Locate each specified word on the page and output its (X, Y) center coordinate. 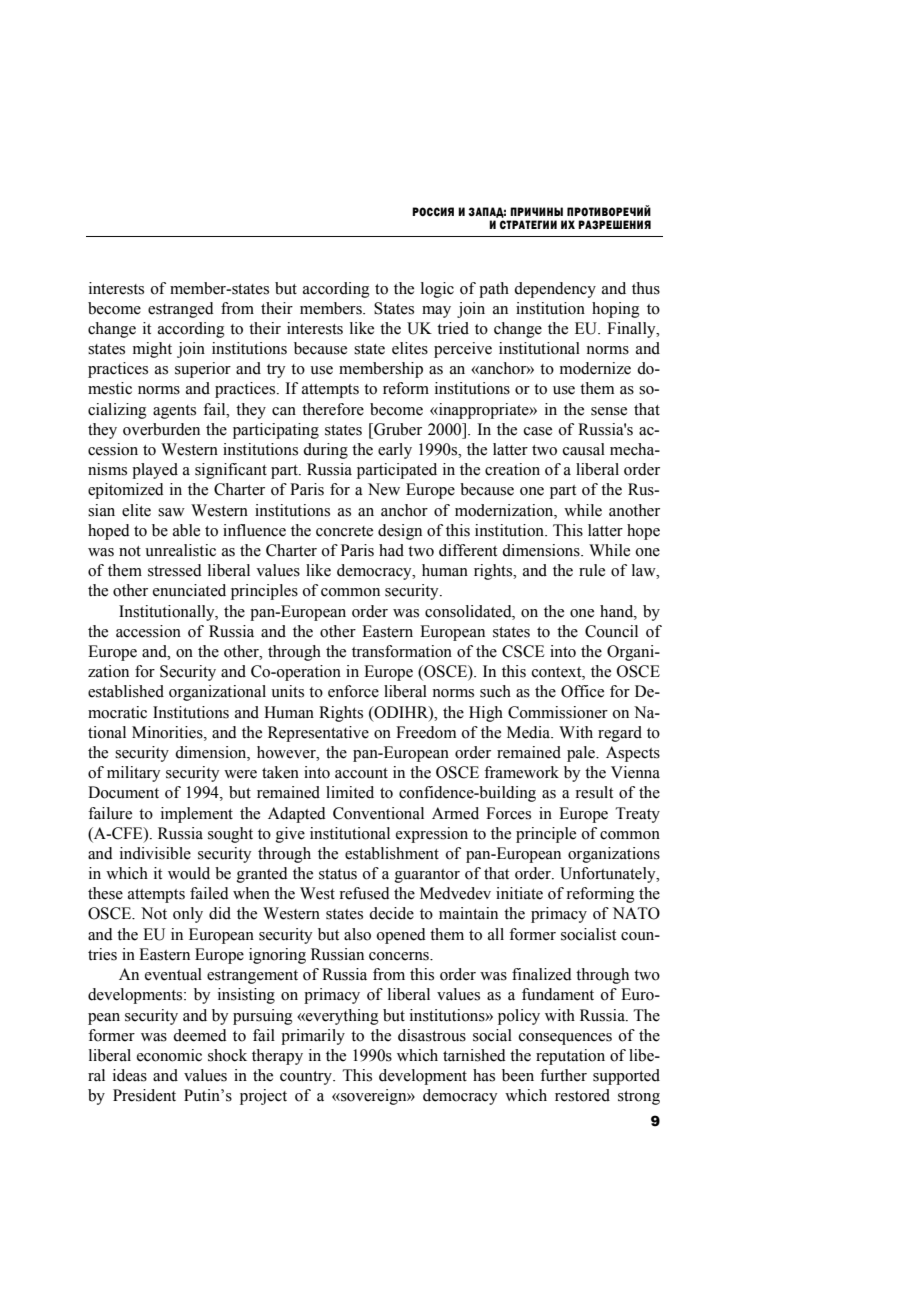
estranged (181, 310)
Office (582, 691)
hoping (616, 310)
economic (169, 1055)
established (126, 691)
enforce (353, 691)
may (436, 312)
